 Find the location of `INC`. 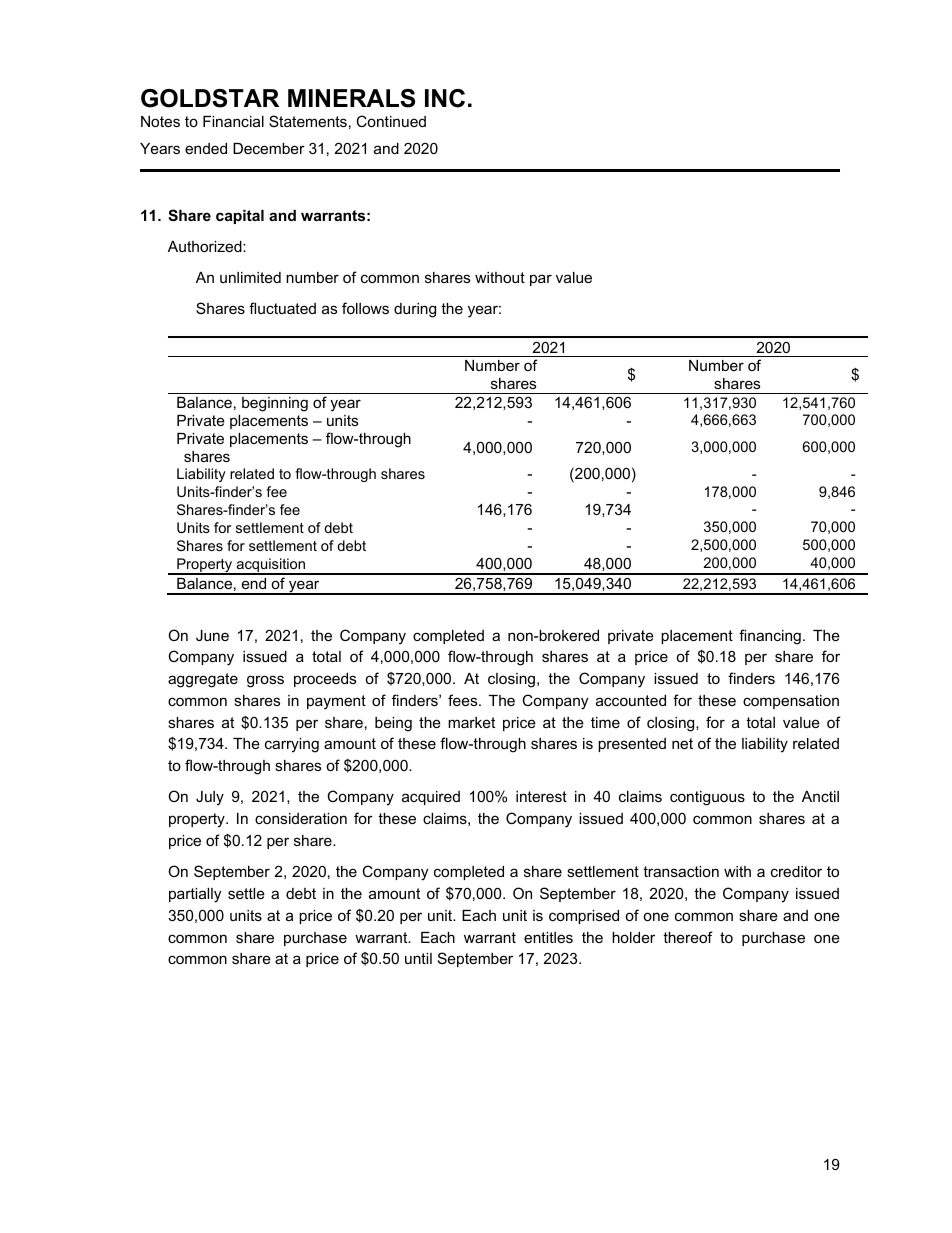

INC is located at coordinates (445, 98).
